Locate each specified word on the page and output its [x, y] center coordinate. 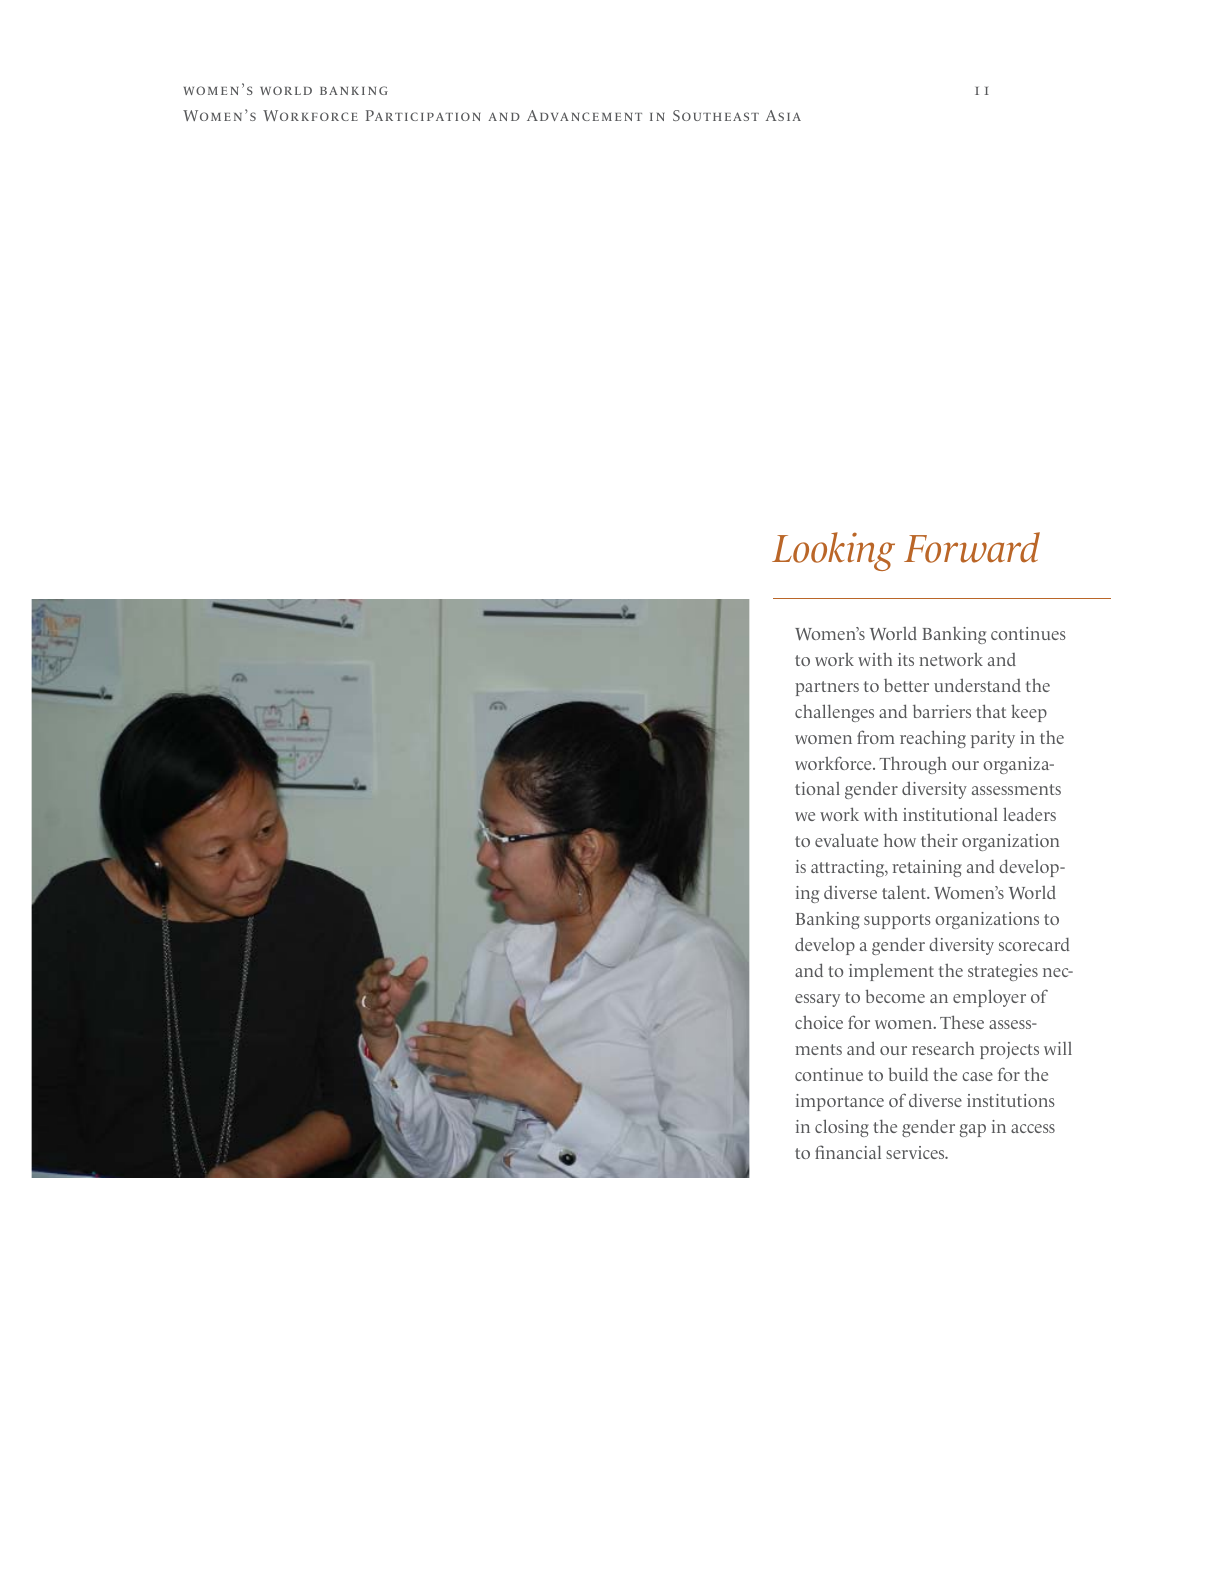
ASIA [783, 115]
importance [840, 1102]
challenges [834, 713]
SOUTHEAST [716, 115]
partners [827, 688]
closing [842, 1128]
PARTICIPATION [423, 115]
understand [977, 685]
